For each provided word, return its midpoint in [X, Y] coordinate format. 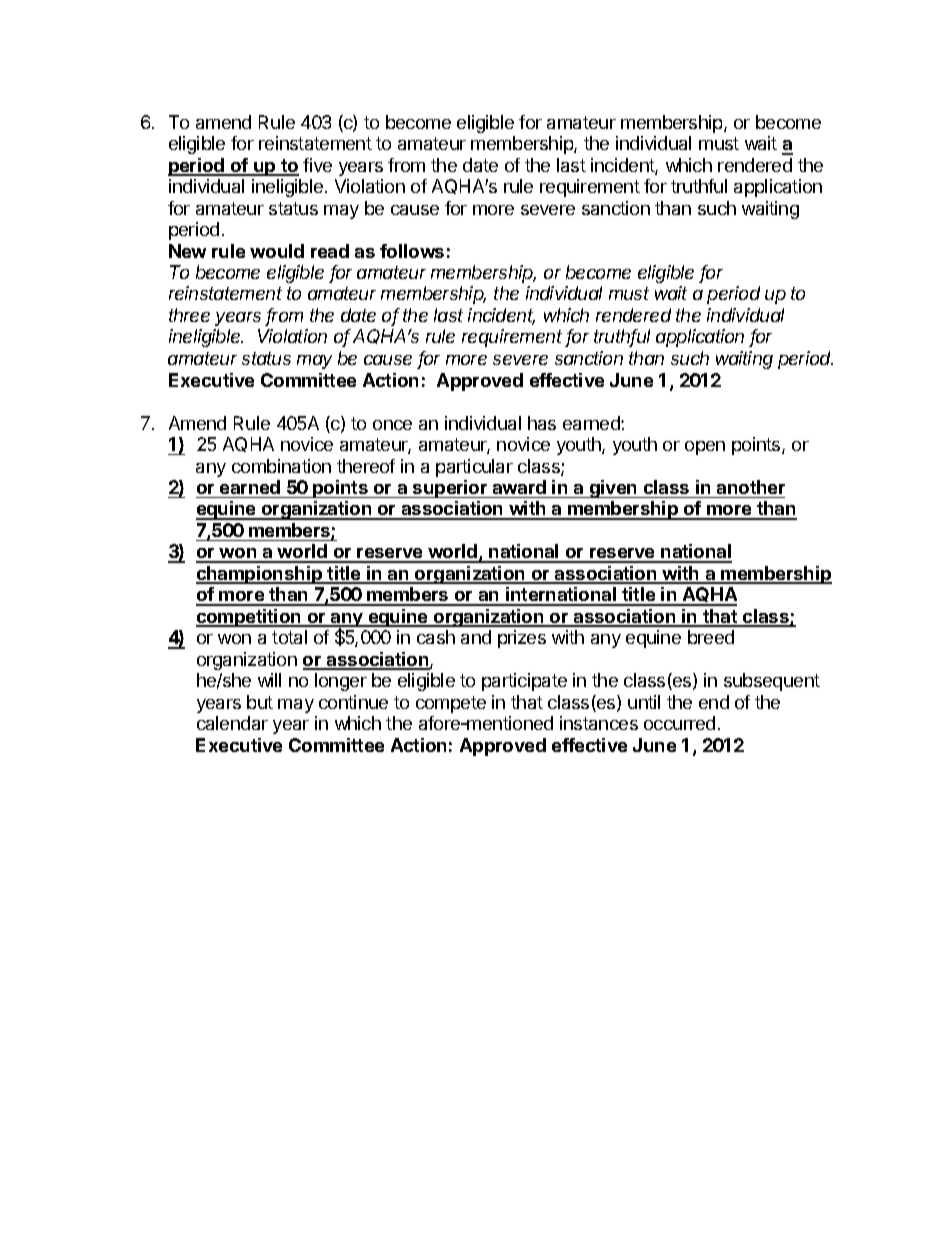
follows [412, 251]
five [317, 165]
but [260, 702]
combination [281, 466]
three [189, 315]
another [751, 487]
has [542, 423]
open [705, 448]
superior [450, 489]
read [330, 251]
